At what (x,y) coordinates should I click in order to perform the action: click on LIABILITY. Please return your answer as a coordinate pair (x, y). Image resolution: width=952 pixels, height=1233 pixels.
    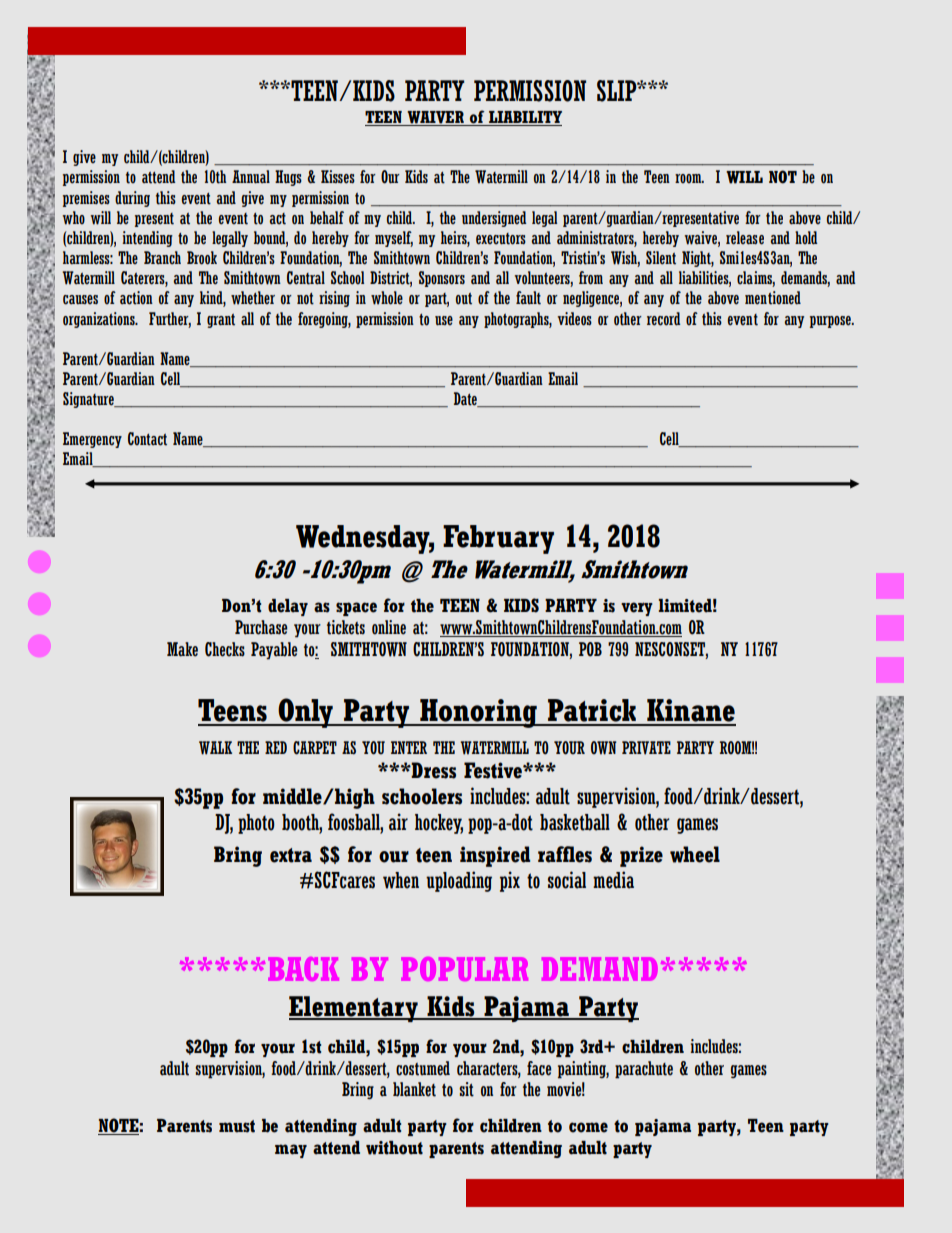
    Looking at the image, I should click on (524, 118).
